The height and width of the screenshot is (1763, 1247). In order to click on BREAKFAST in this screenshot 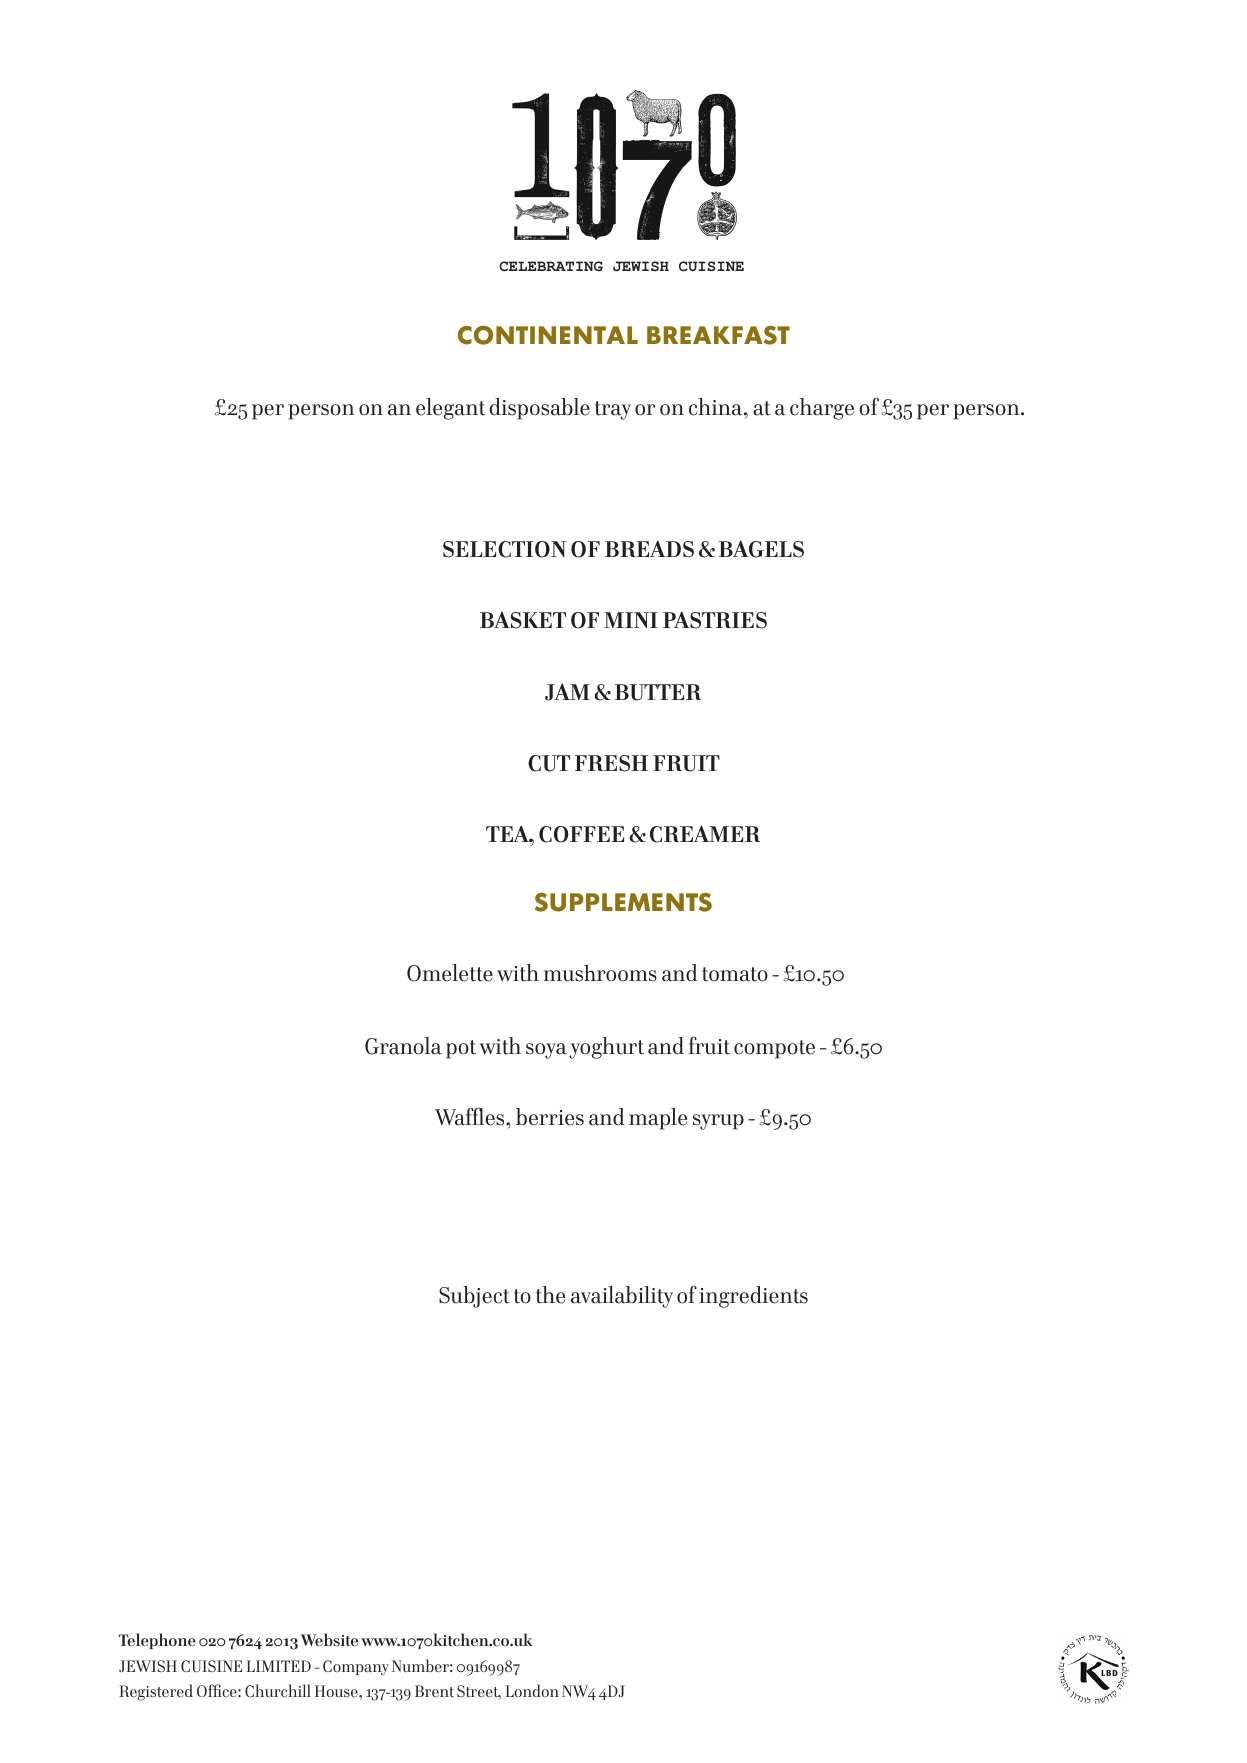, I will do `click(718, 335)`.
